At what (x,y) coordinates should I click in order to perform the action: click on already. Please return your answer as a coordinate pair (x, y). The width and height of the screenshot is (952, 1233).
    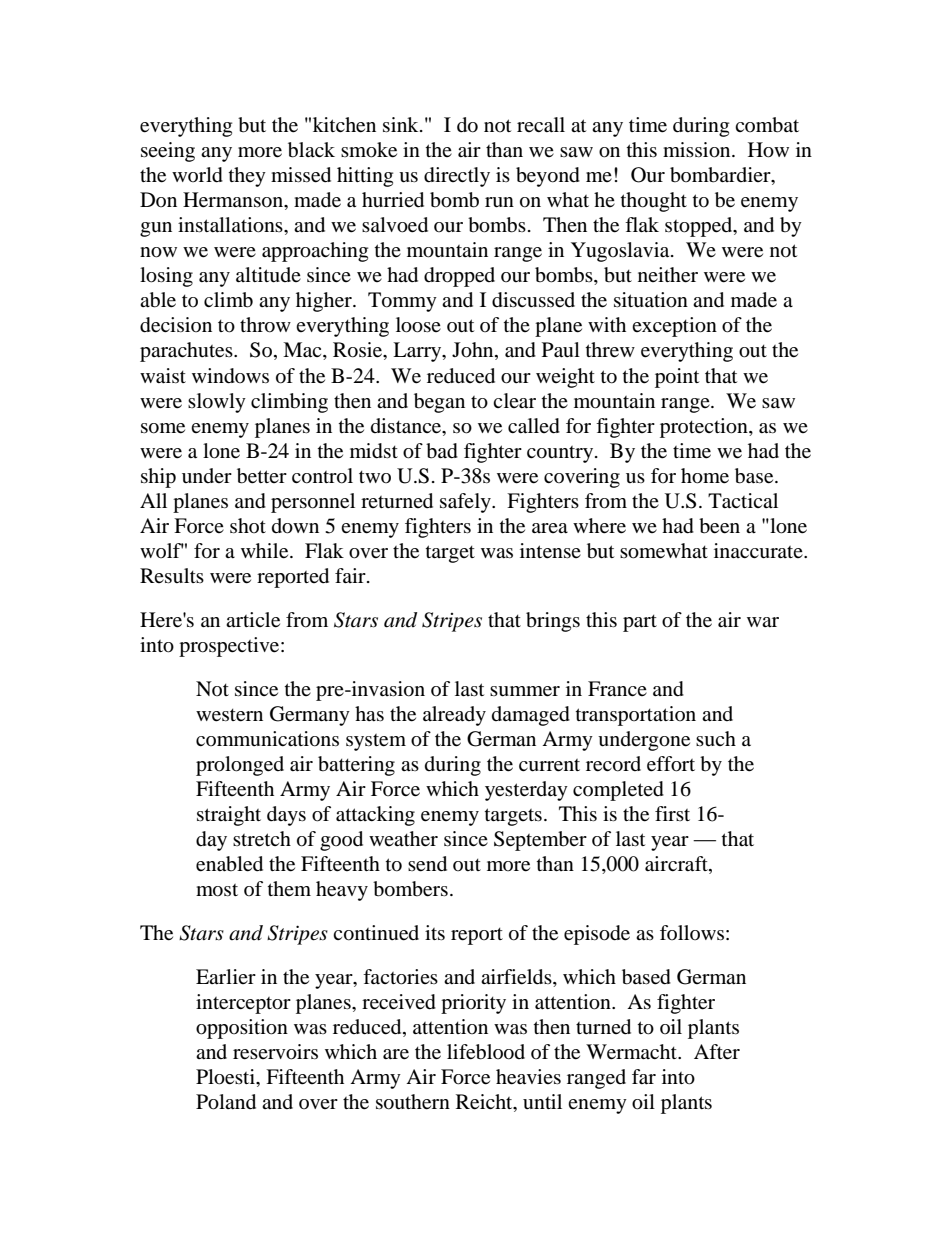
    Looking at the image, I should click on (454, 716).
